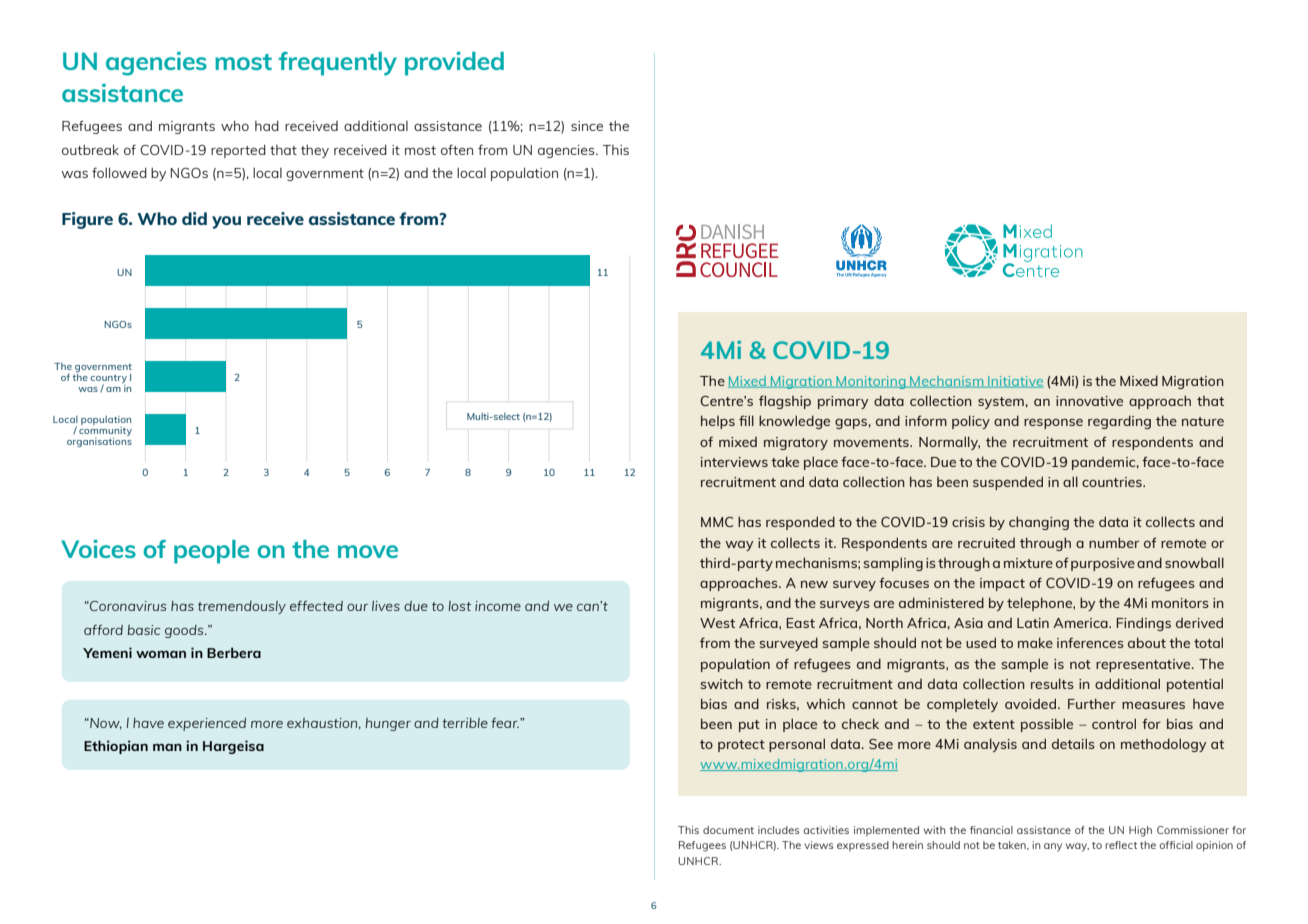 The height and width of the document is (924, 1308). Describe the element at coordinates (1140, 831) in the document. I see `High` at that location.
